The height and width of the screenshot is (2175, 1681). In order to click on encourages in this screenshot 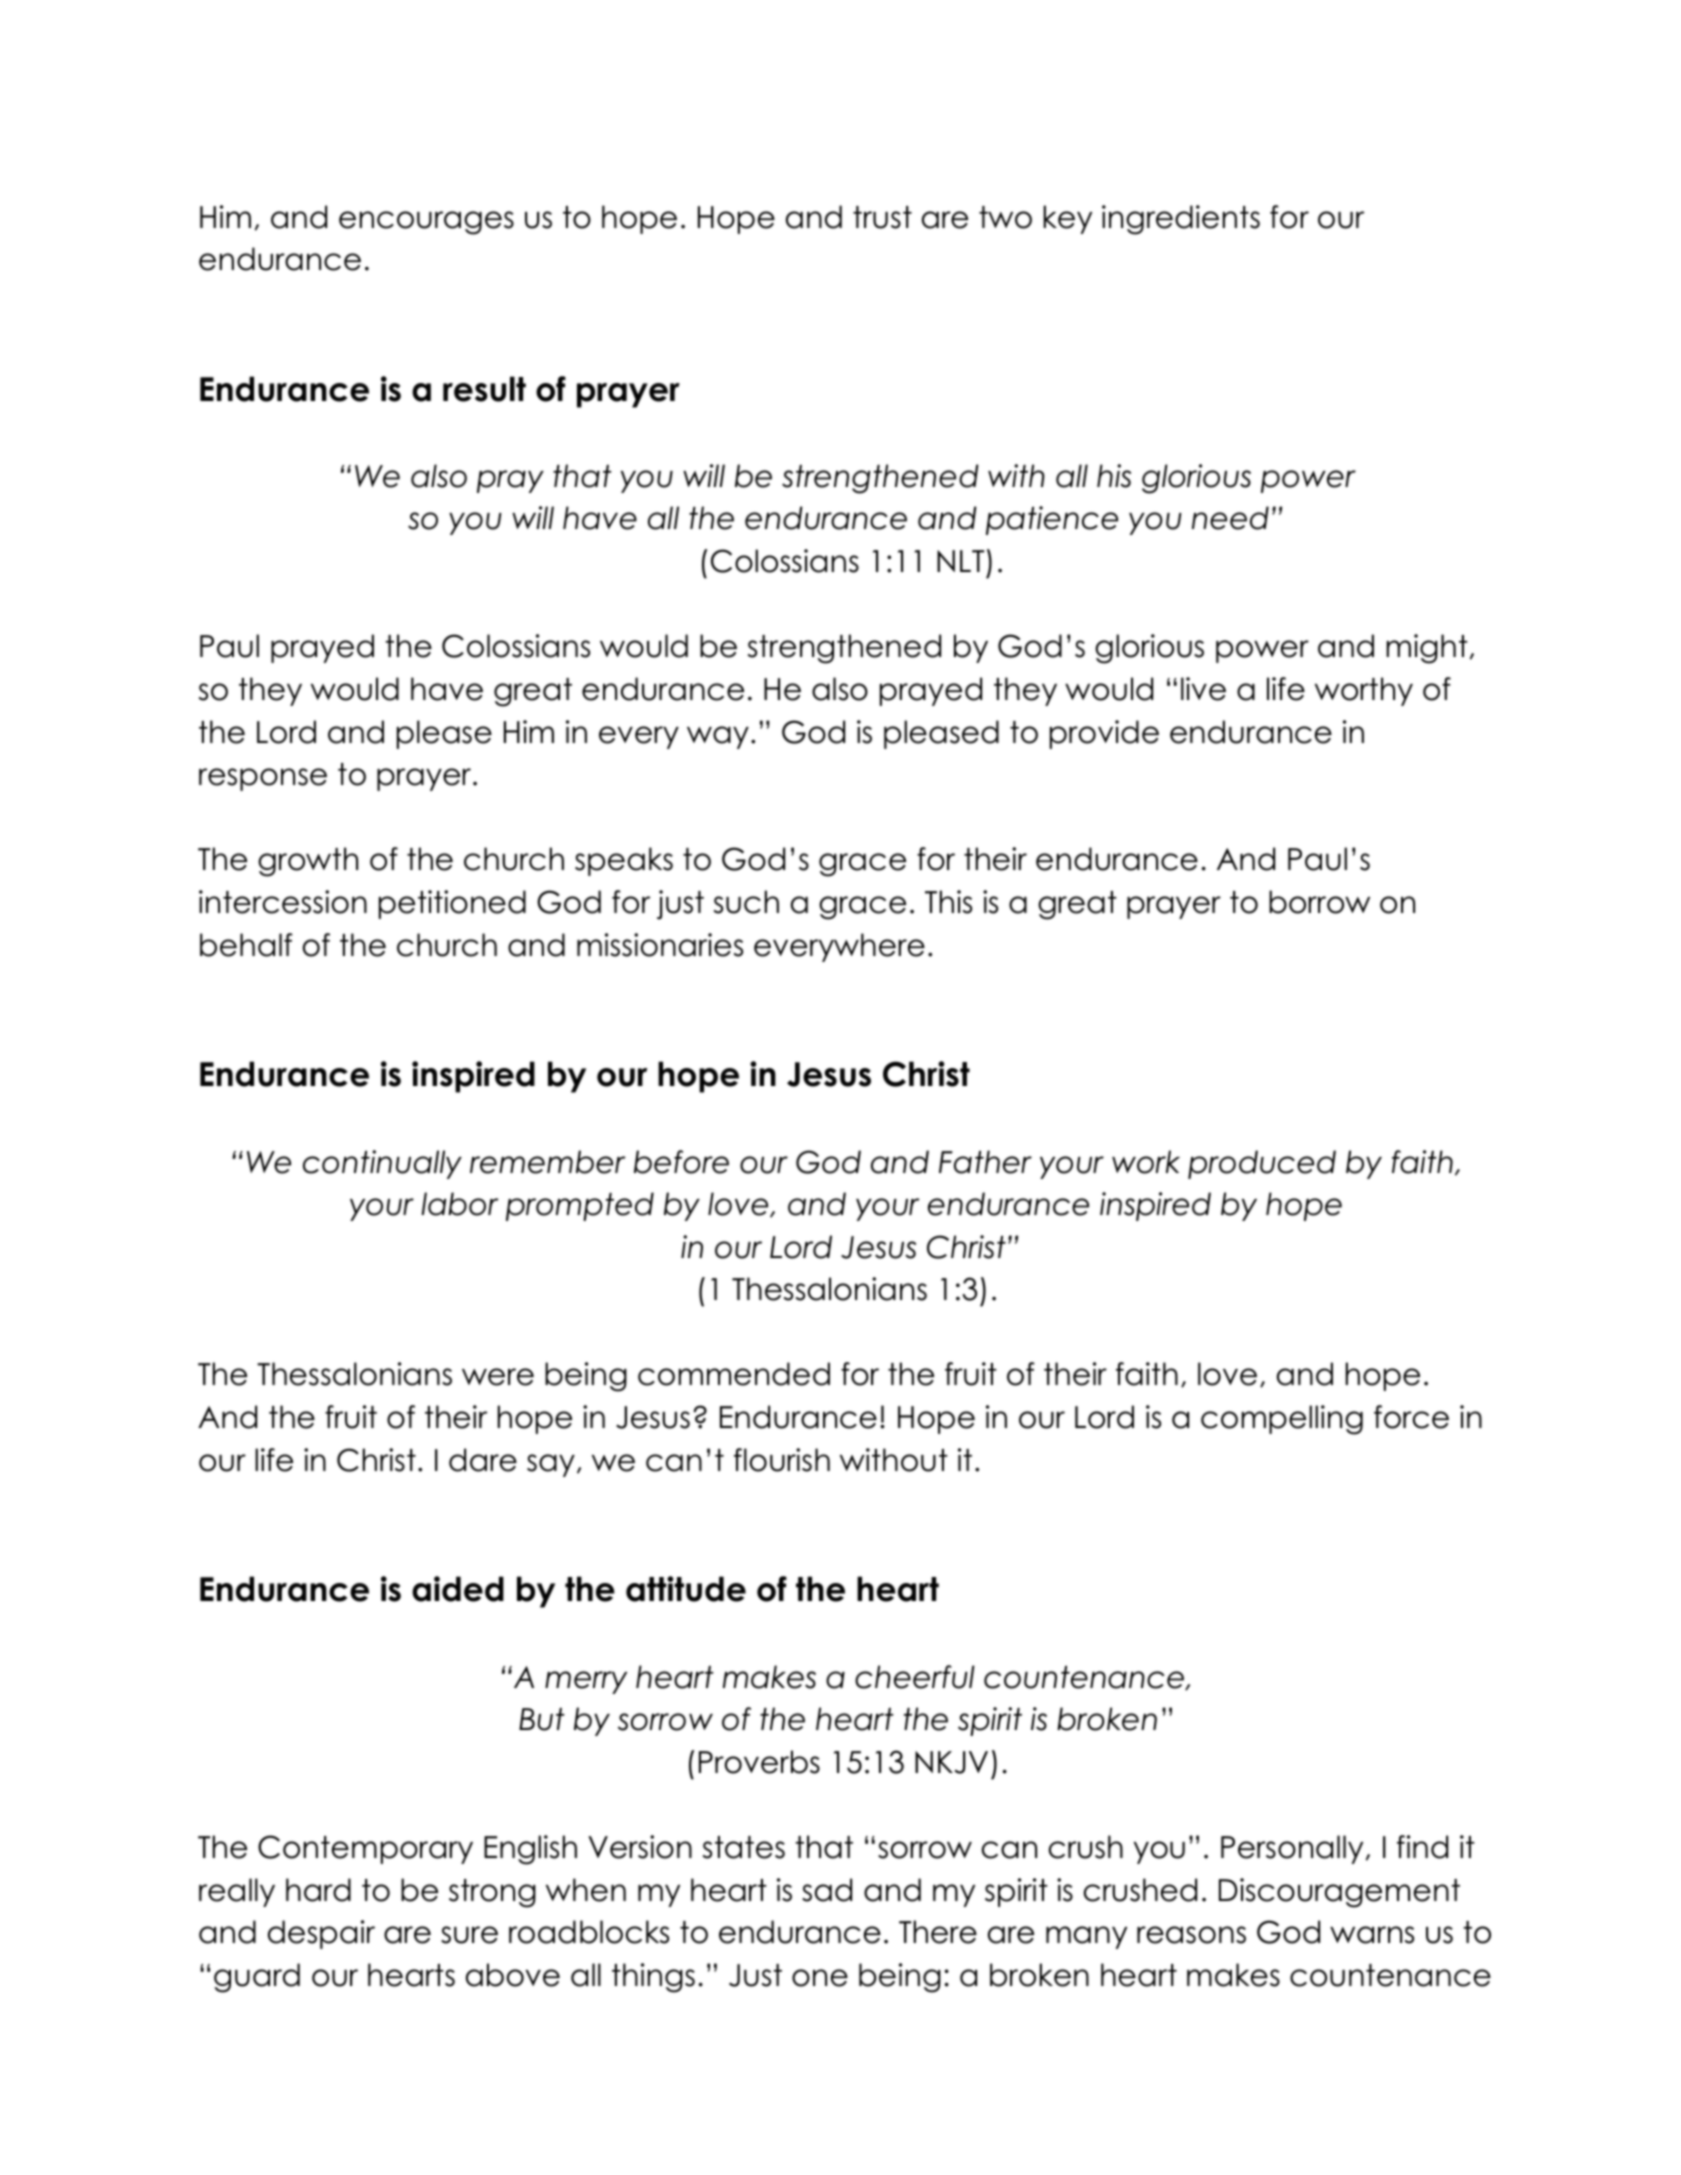, I will do `click(426, 223)`.
